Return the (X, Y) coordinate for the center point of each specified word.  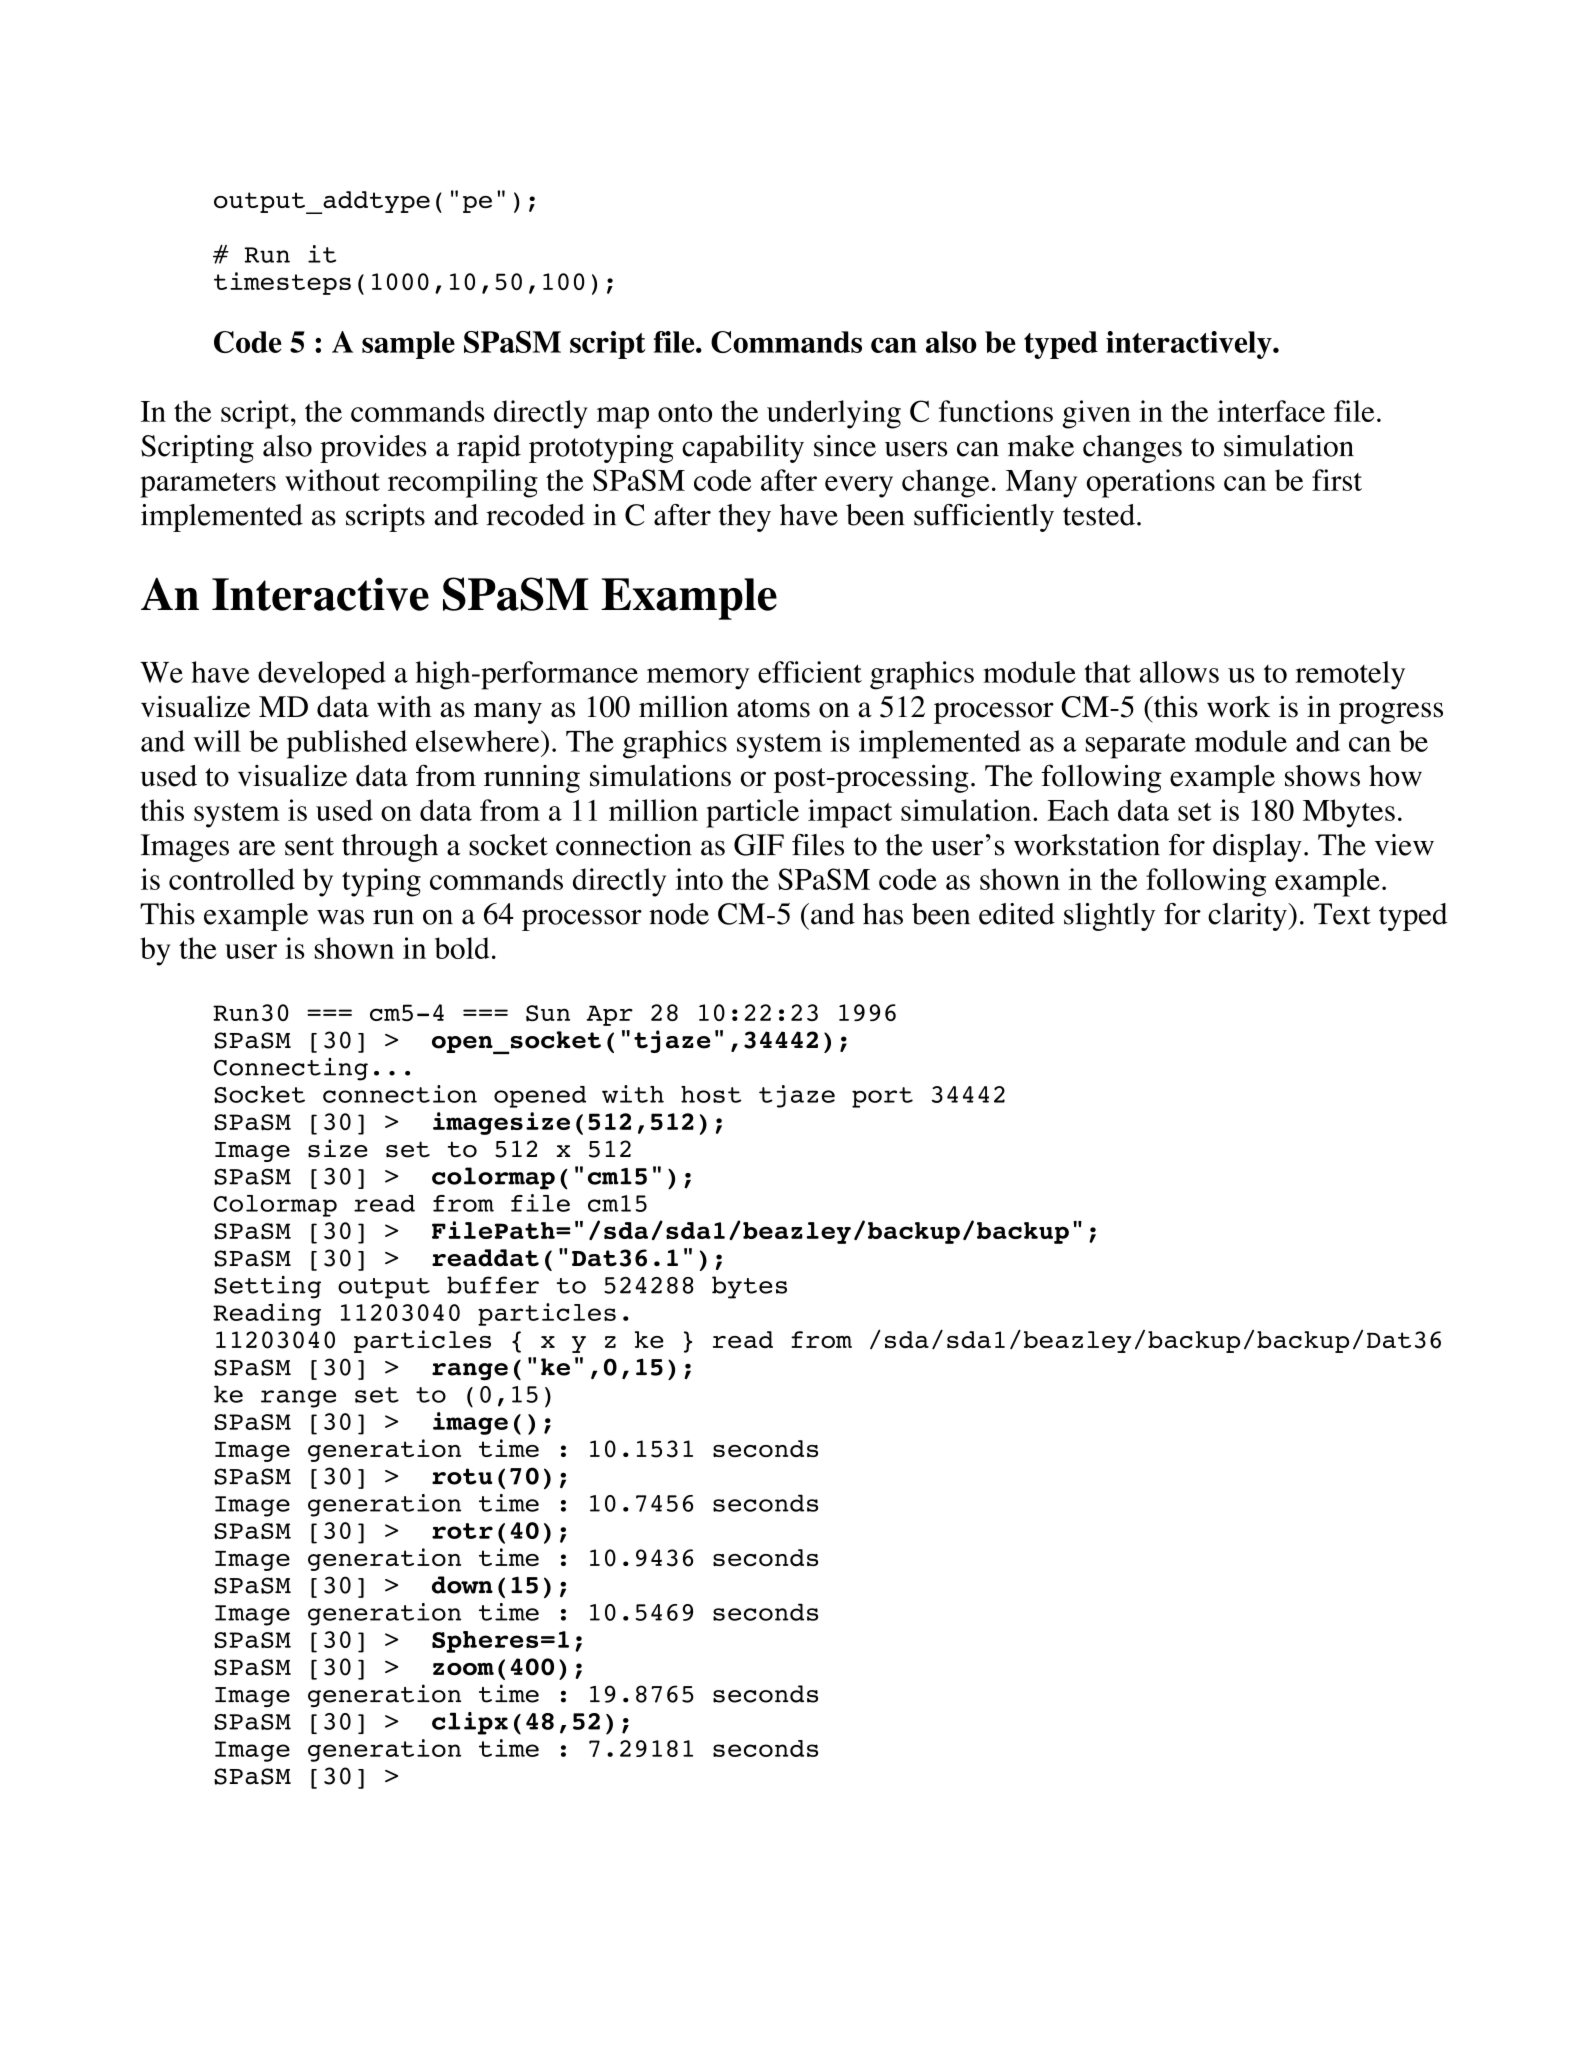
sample (408, 345)
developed (322, 675)
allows (1179, 672)
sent (309, 846)
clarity (1248, 917)
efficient (810, 672)
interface (1271, 411)
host (711, 1094)
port (882, 1097)
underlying (834, 414)
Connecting (291, 1069)
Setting (267, 1287)
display (1257, 848)
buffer (493, 1285)
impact (850, 813)
